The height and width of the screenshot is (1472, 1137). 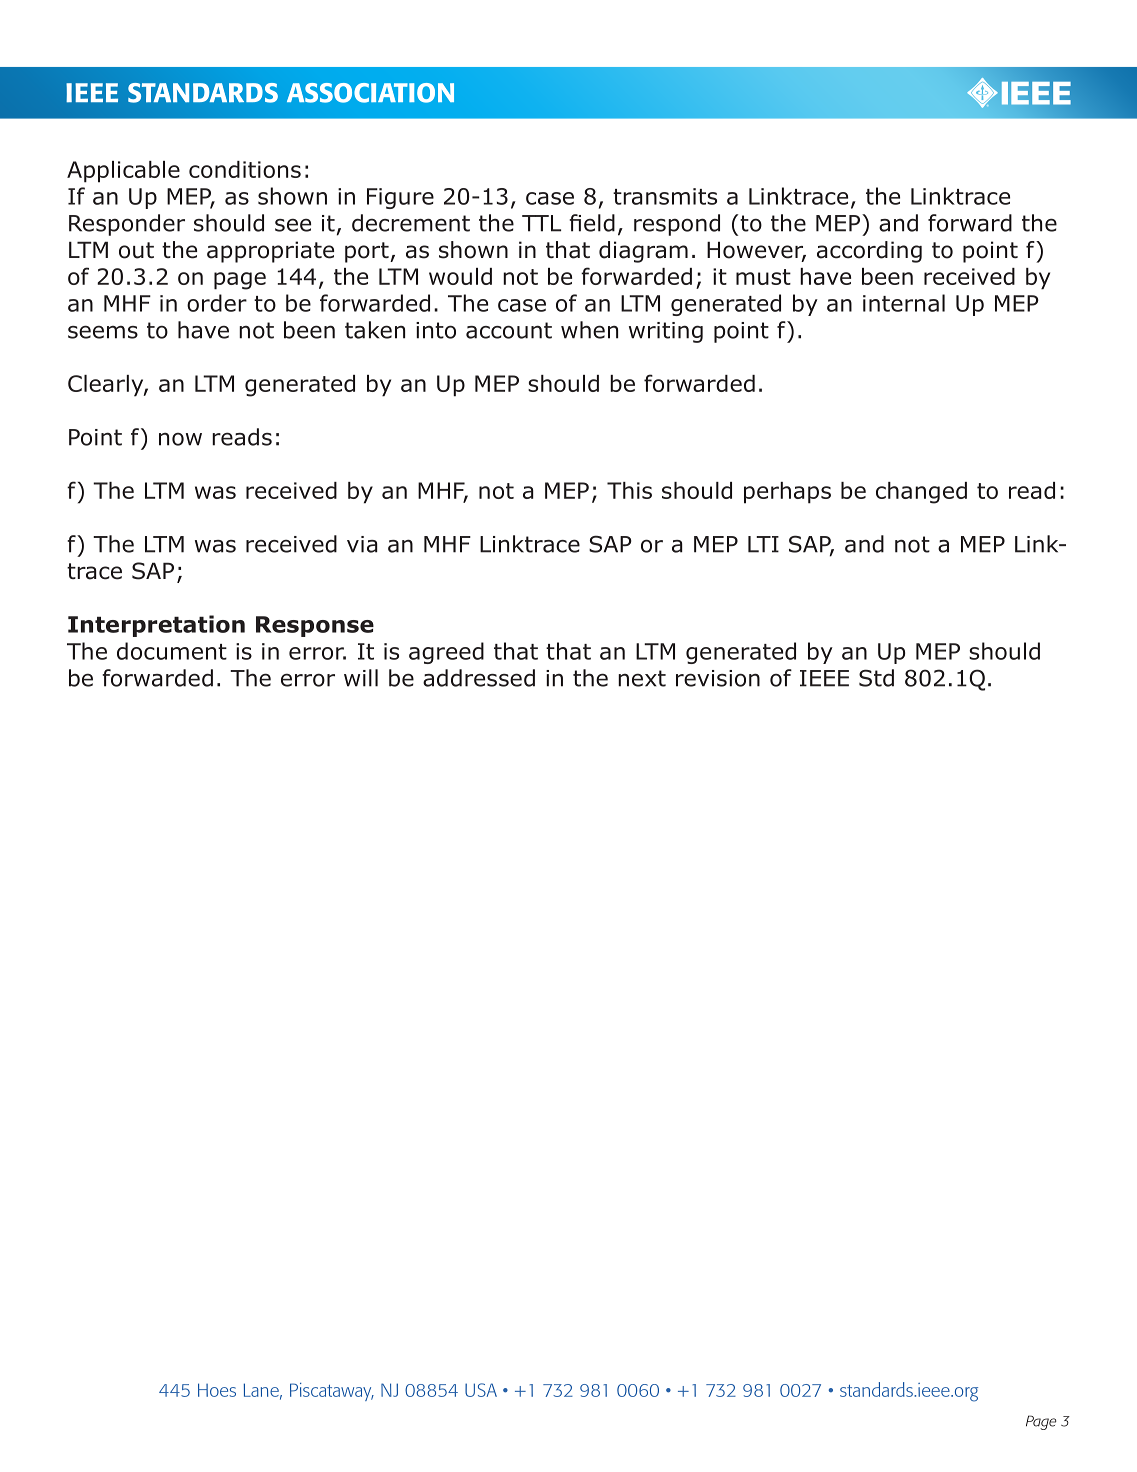 What do you see at coordinates (718, 678) in the screenshot?
I see `revision` at bounding box center [718, 678].
